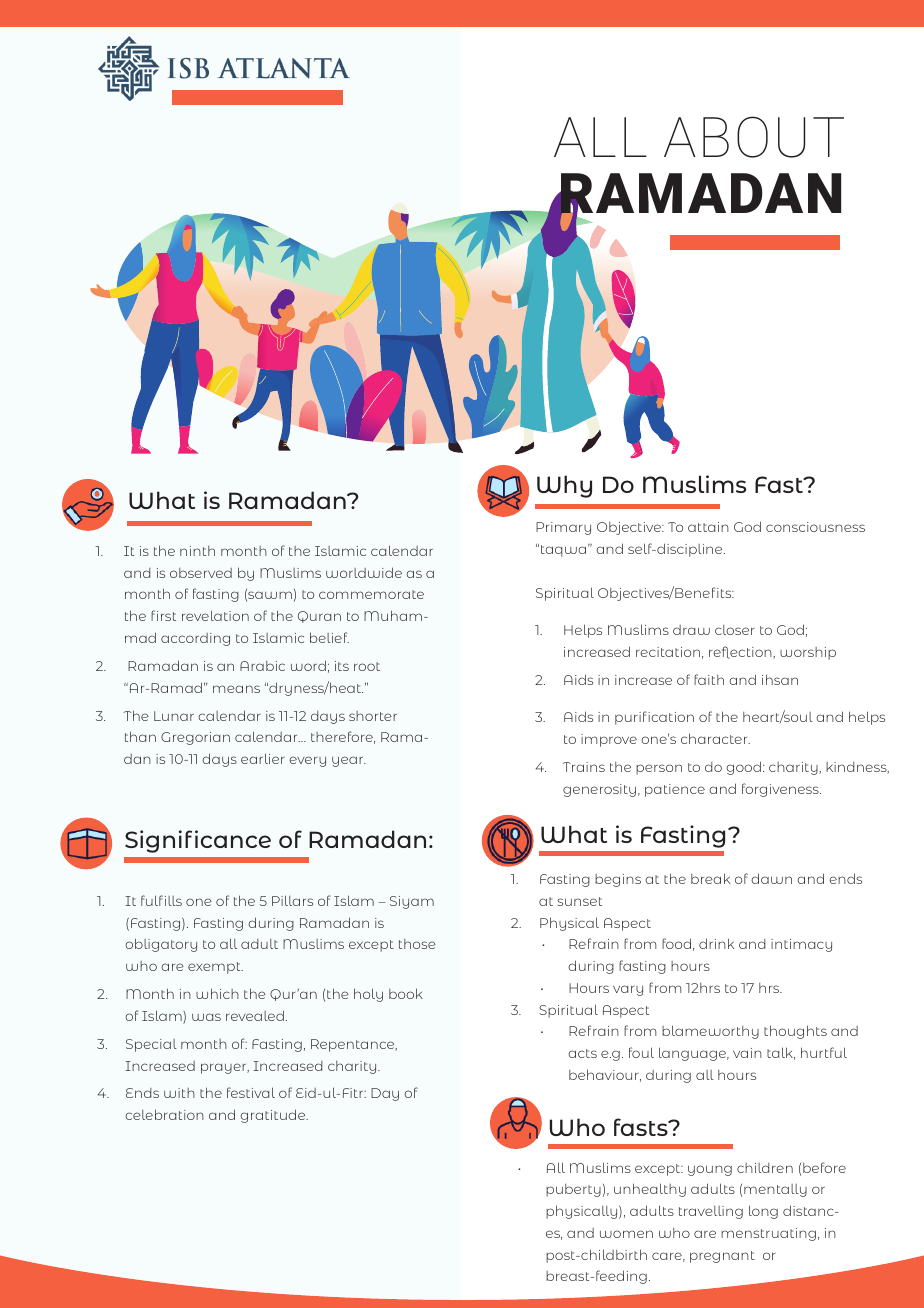 This screenshot has width=924, height=1308. What do you see at coordinates (197, 551) in the screenshot?
I see `ninth` at bounding box center [197, 551].
